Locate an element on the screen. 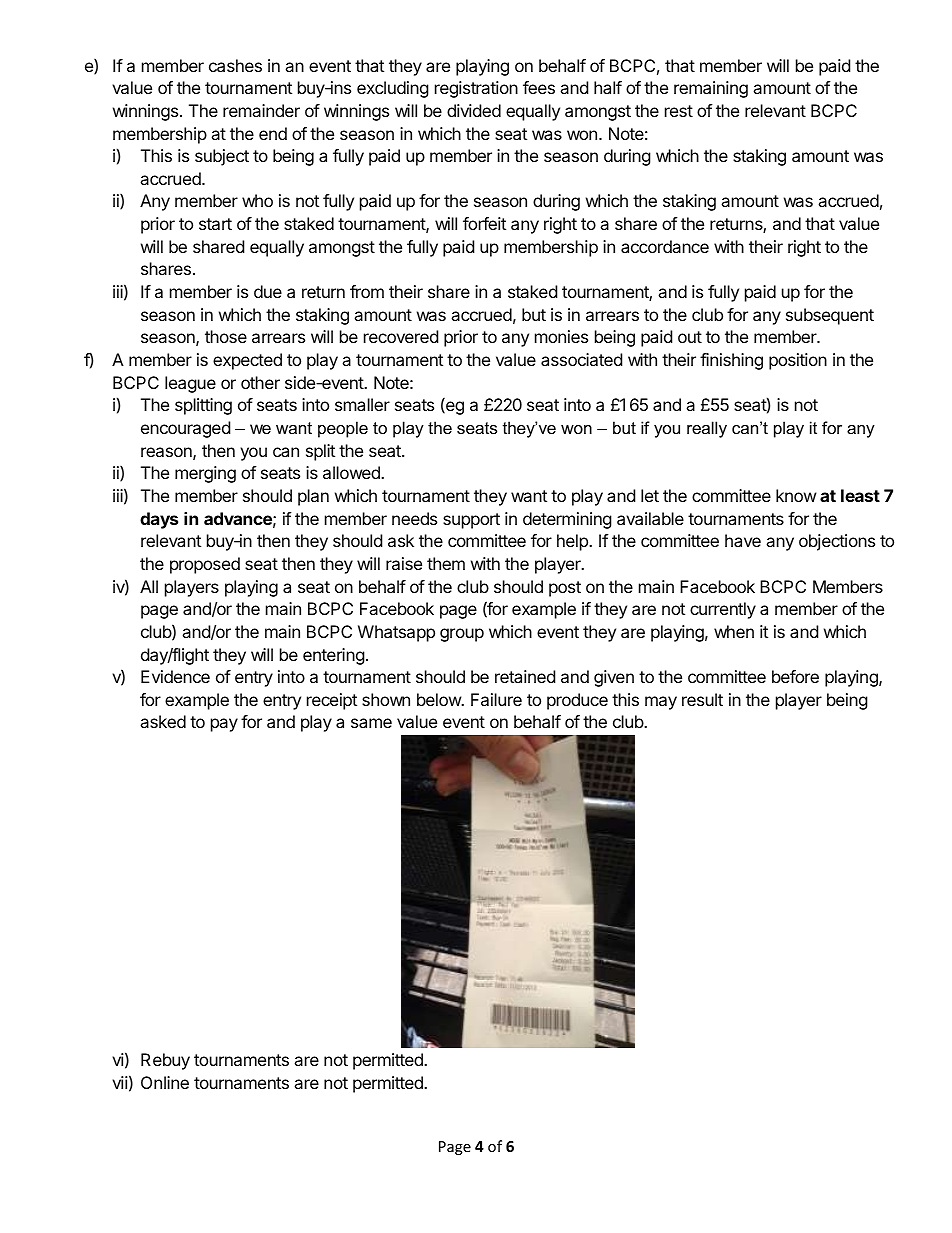  those is located at coordinates (226, 336).
